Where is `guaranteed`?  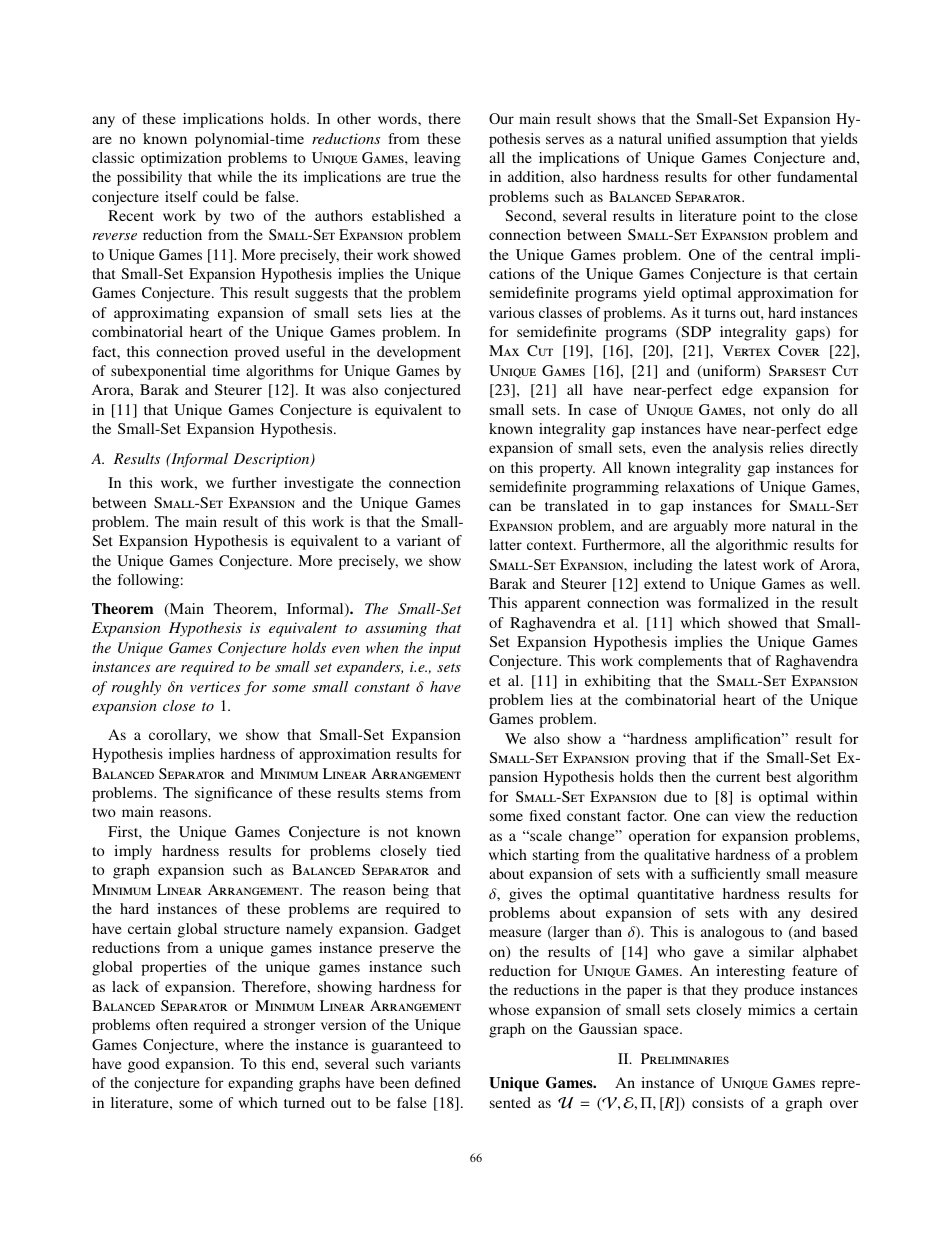 guaranteed is located at coordinates (406, 1046).
